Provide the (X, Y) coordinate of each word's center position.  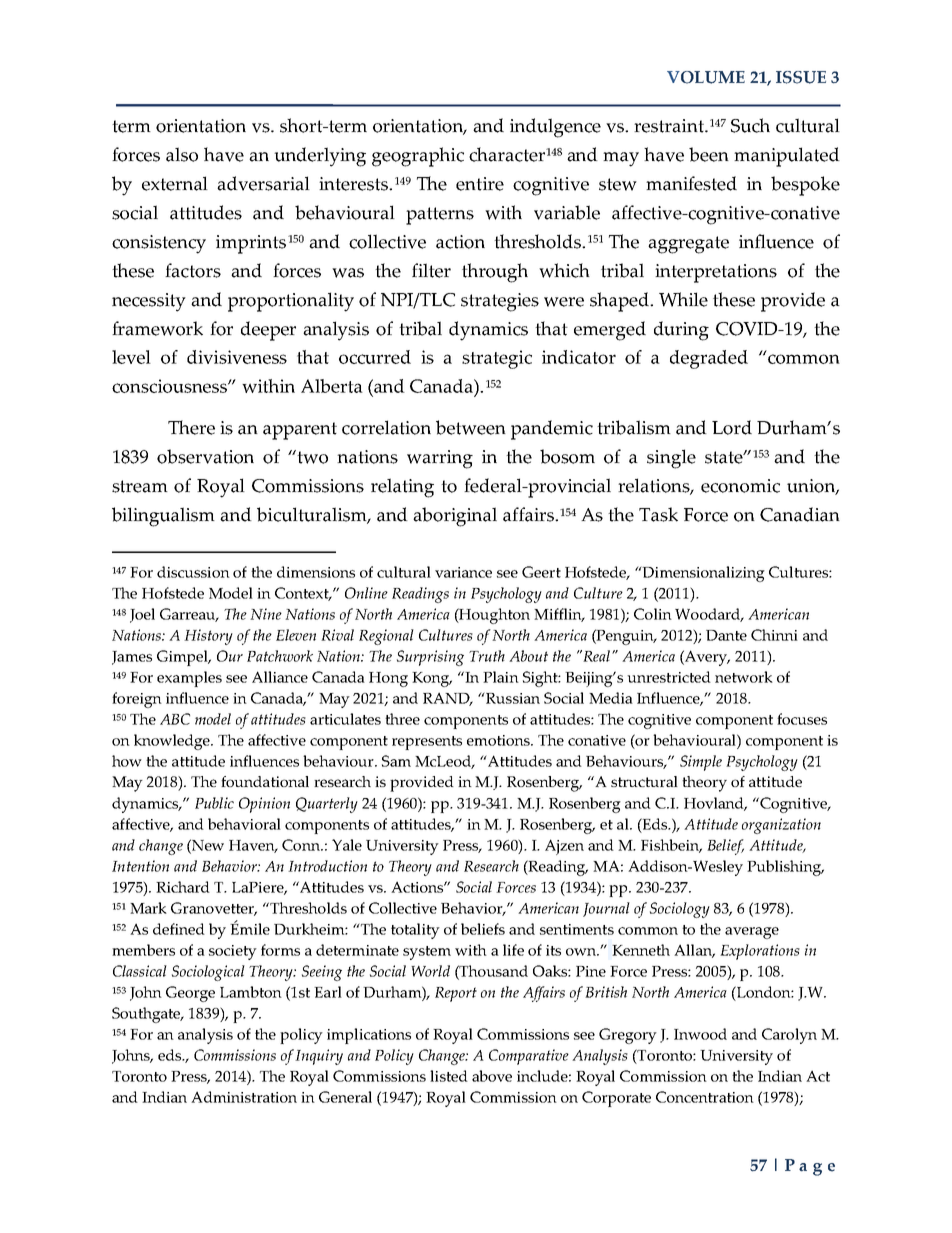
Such (750, 125)
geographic (418, 157)
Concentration (705, 1097)
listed (449, 1076)
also (182, 154)
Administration (244, 1097)
